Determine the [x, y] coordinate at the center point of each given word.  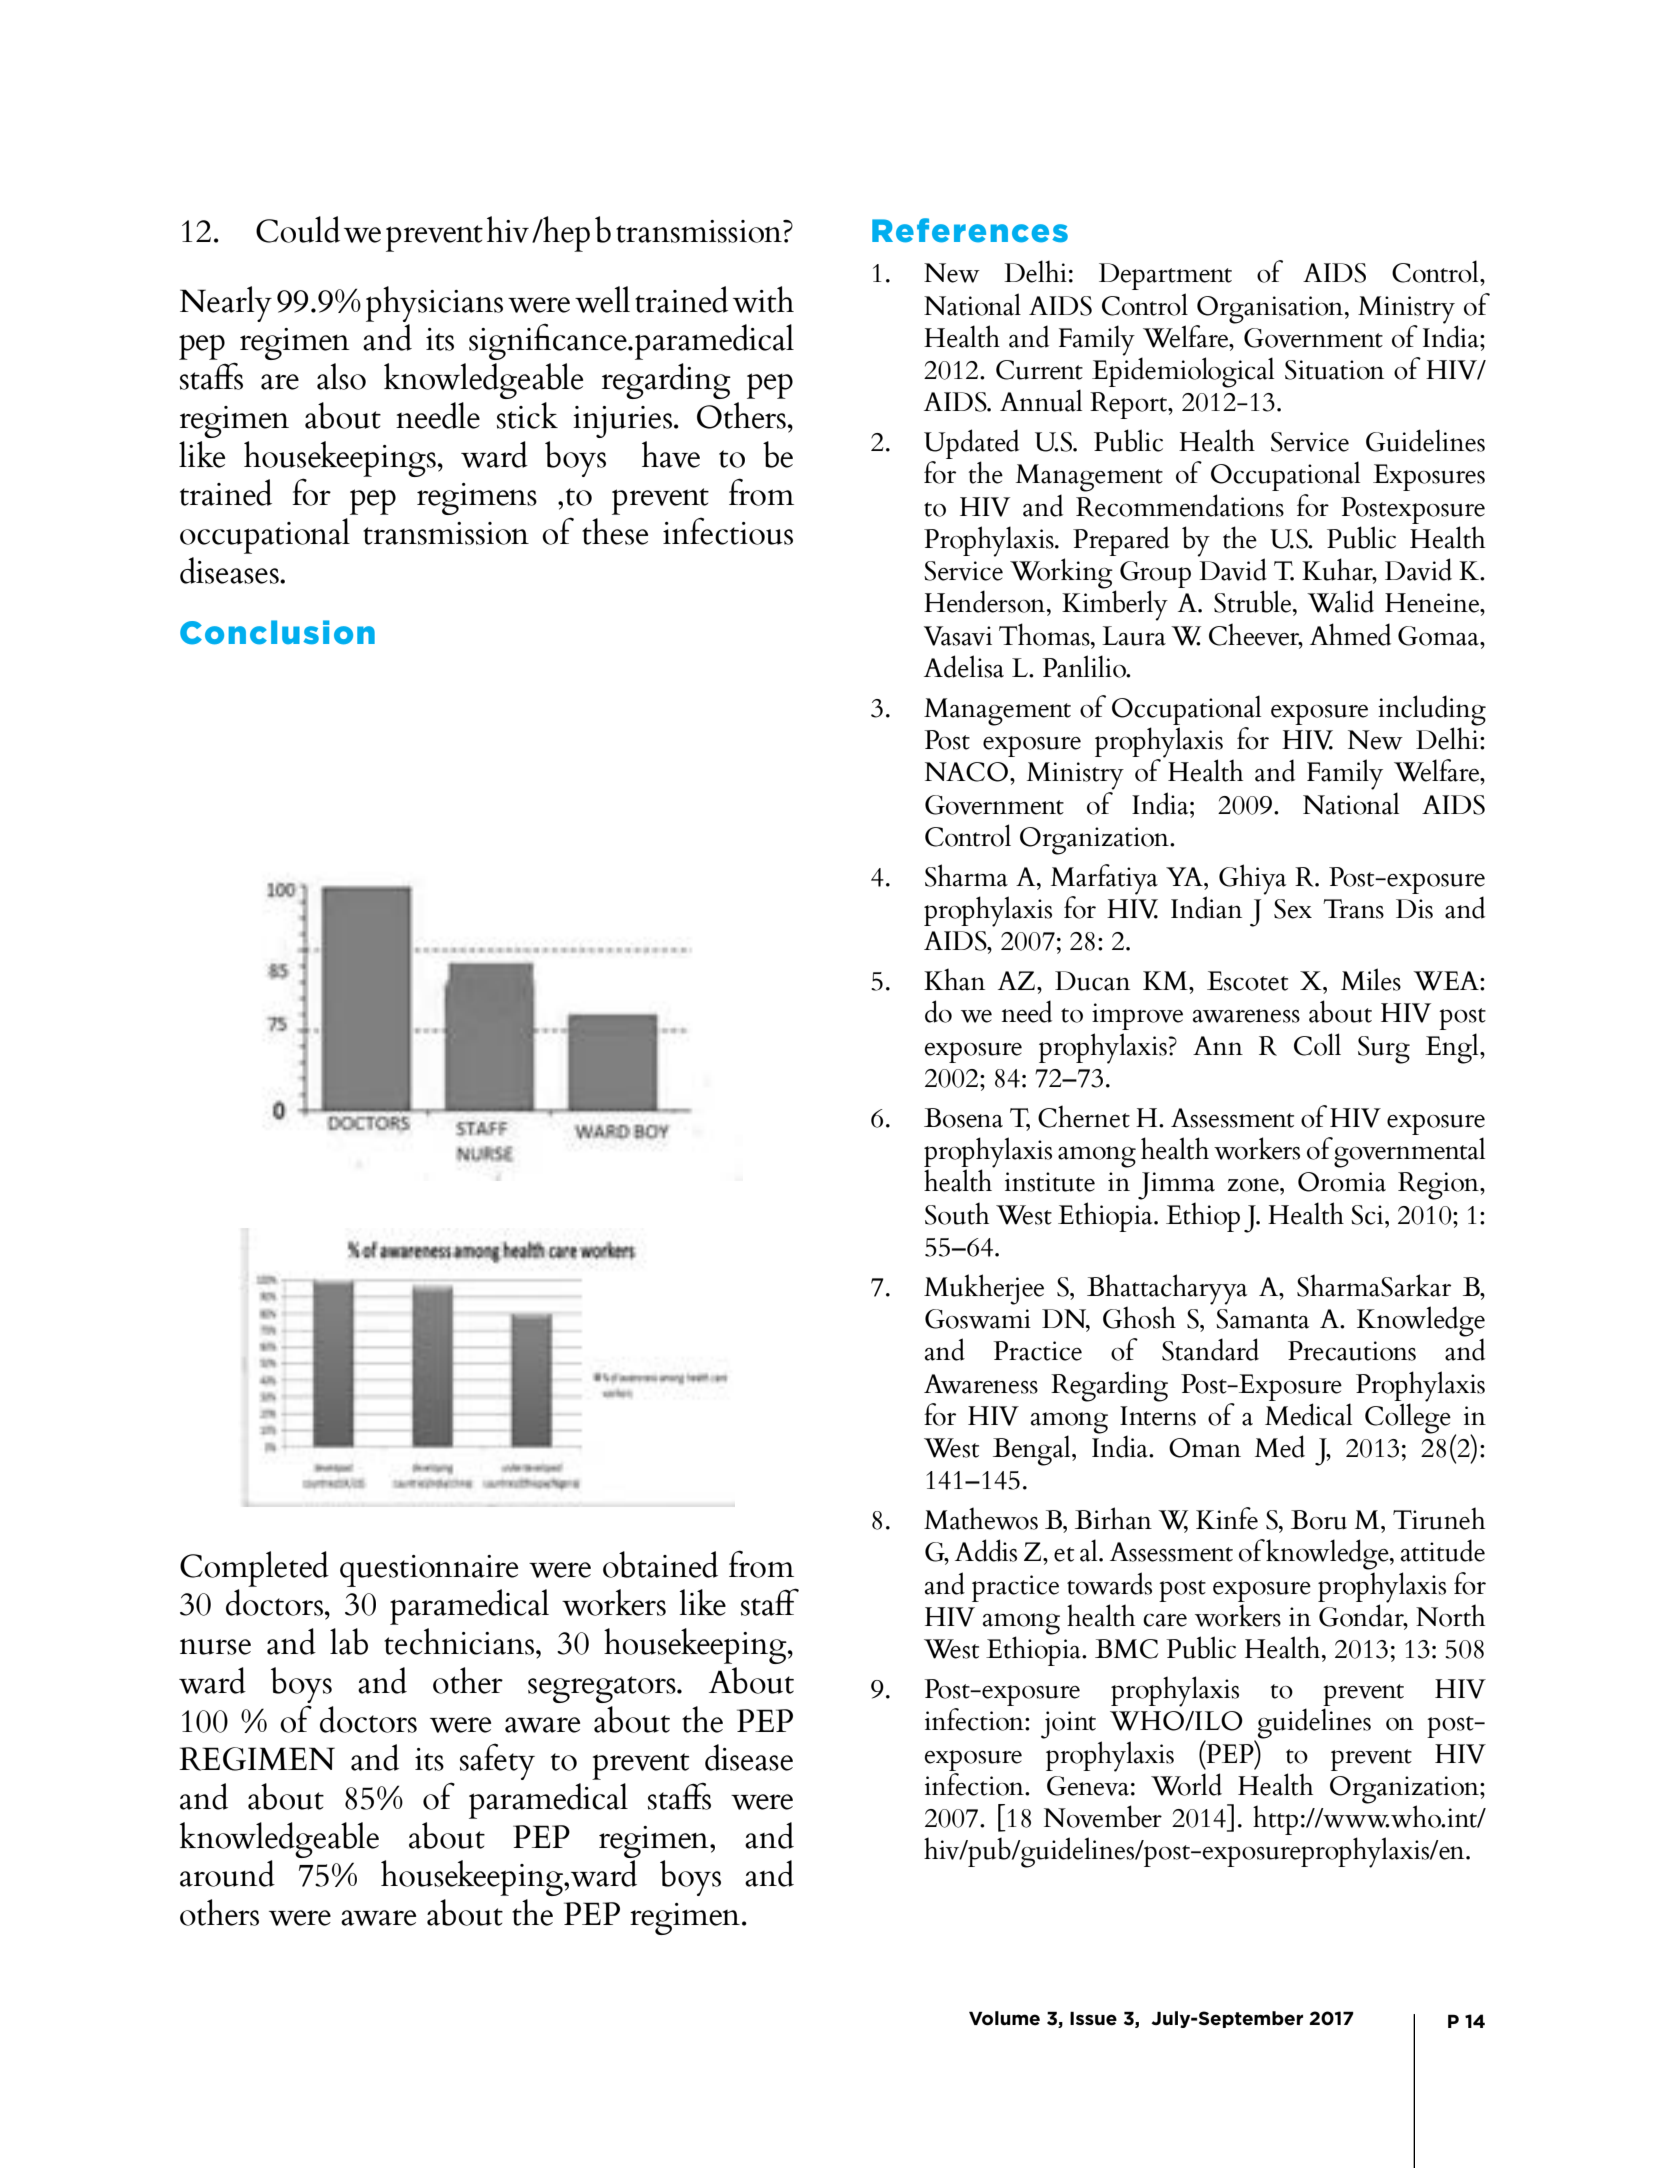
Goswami [978, 1319]
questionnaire [429, 1571]
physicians [434, 304]
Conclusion [277, 632]
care [1165, 1620]
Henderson [986, 601]
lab [349, 1641]
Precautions [1352, 1351]
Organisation [1271, 310]
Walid [1340, 601]
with [763, 299]
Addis [986, 1550]
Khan [954, 979]
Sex [1293, 909]
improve [1137, 1016]
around [227, 1873]
